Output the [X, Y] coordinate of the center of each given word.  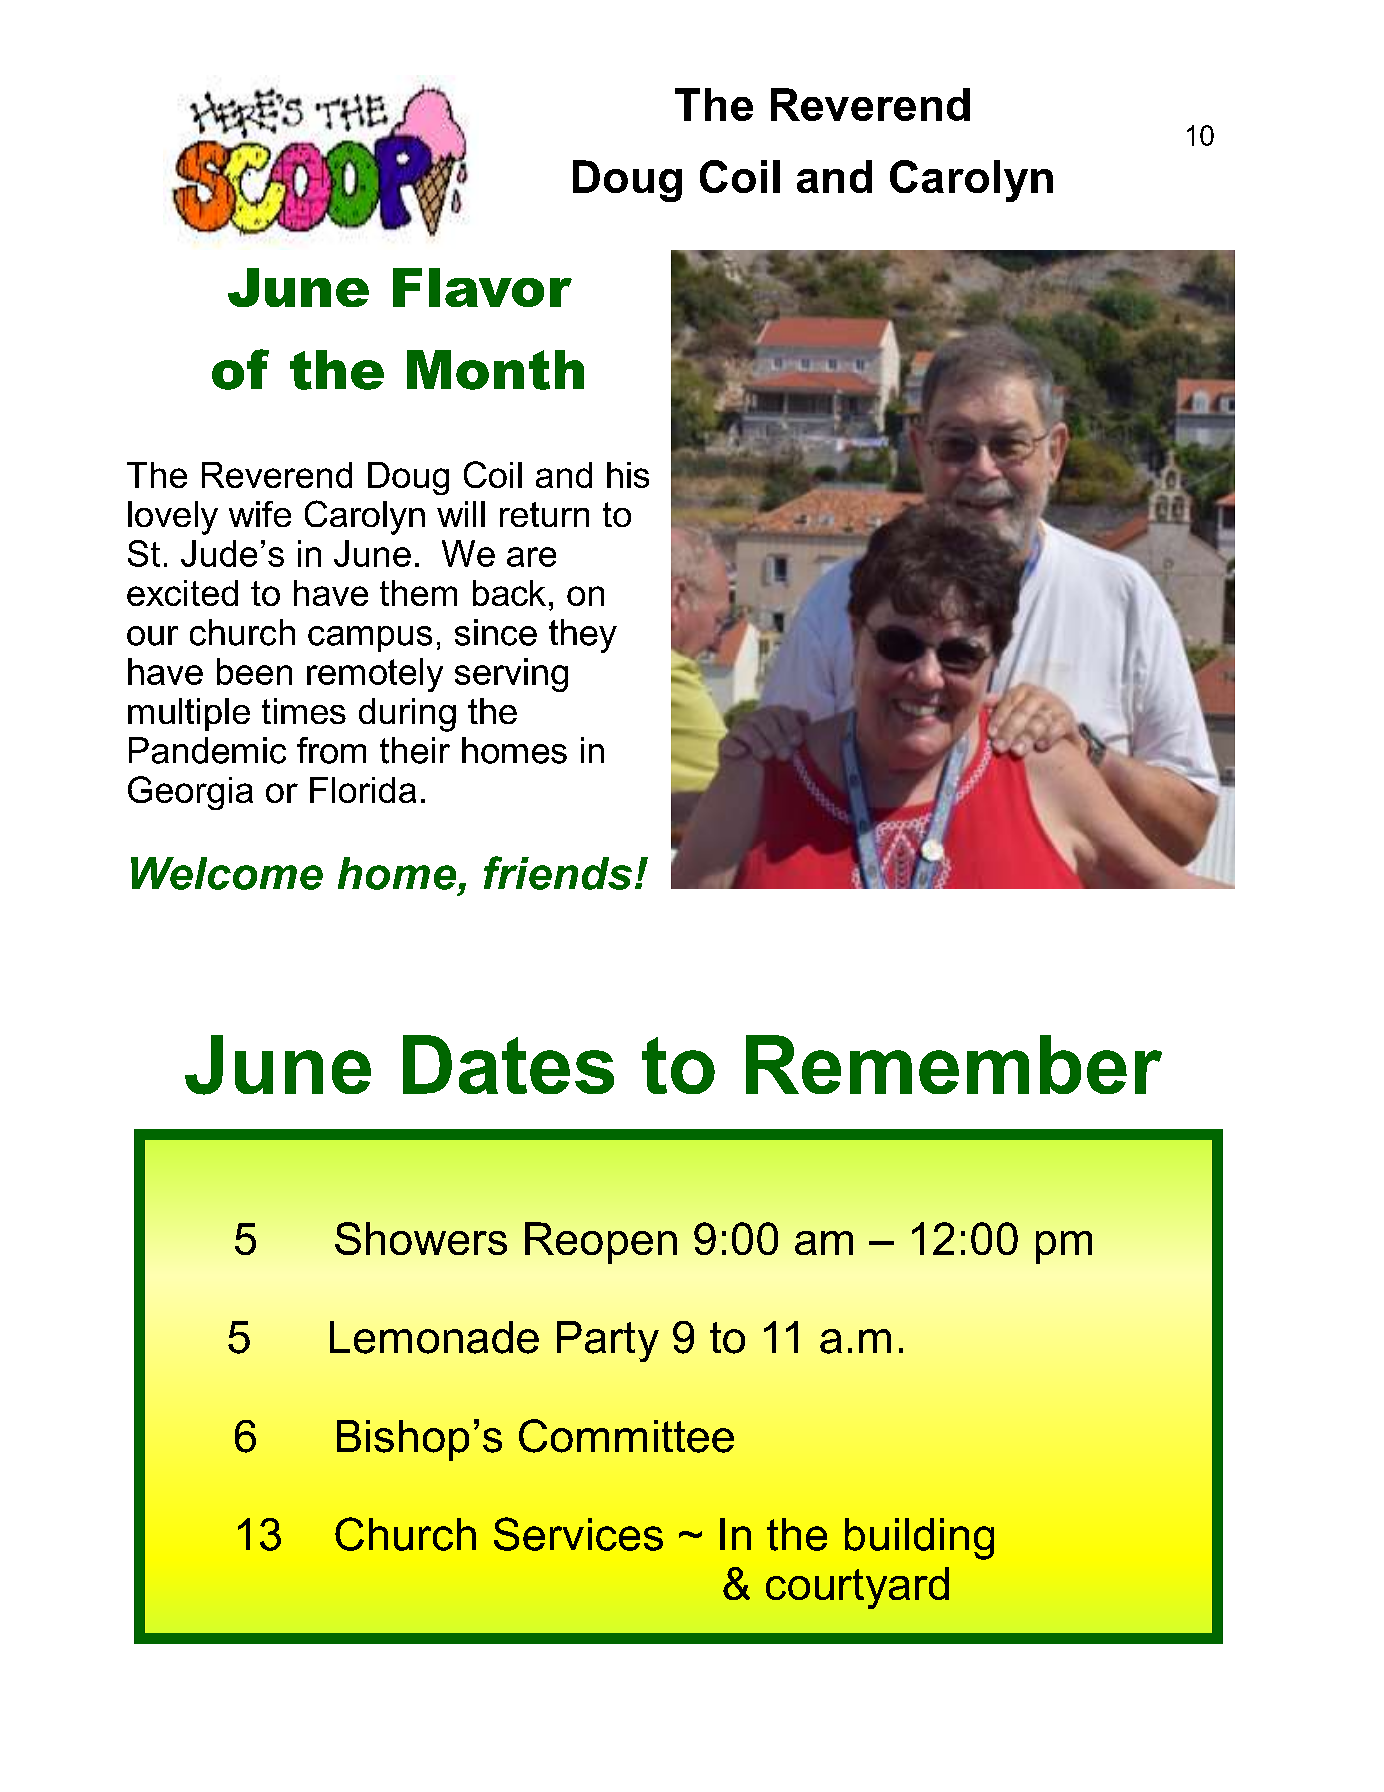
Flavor [482, 287]
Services [578, 1534]
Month [495, 370]
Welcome [227, 873]
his [628, 475]
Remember [954, 1064]
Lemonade [434, 1337]
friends [558, 873]
